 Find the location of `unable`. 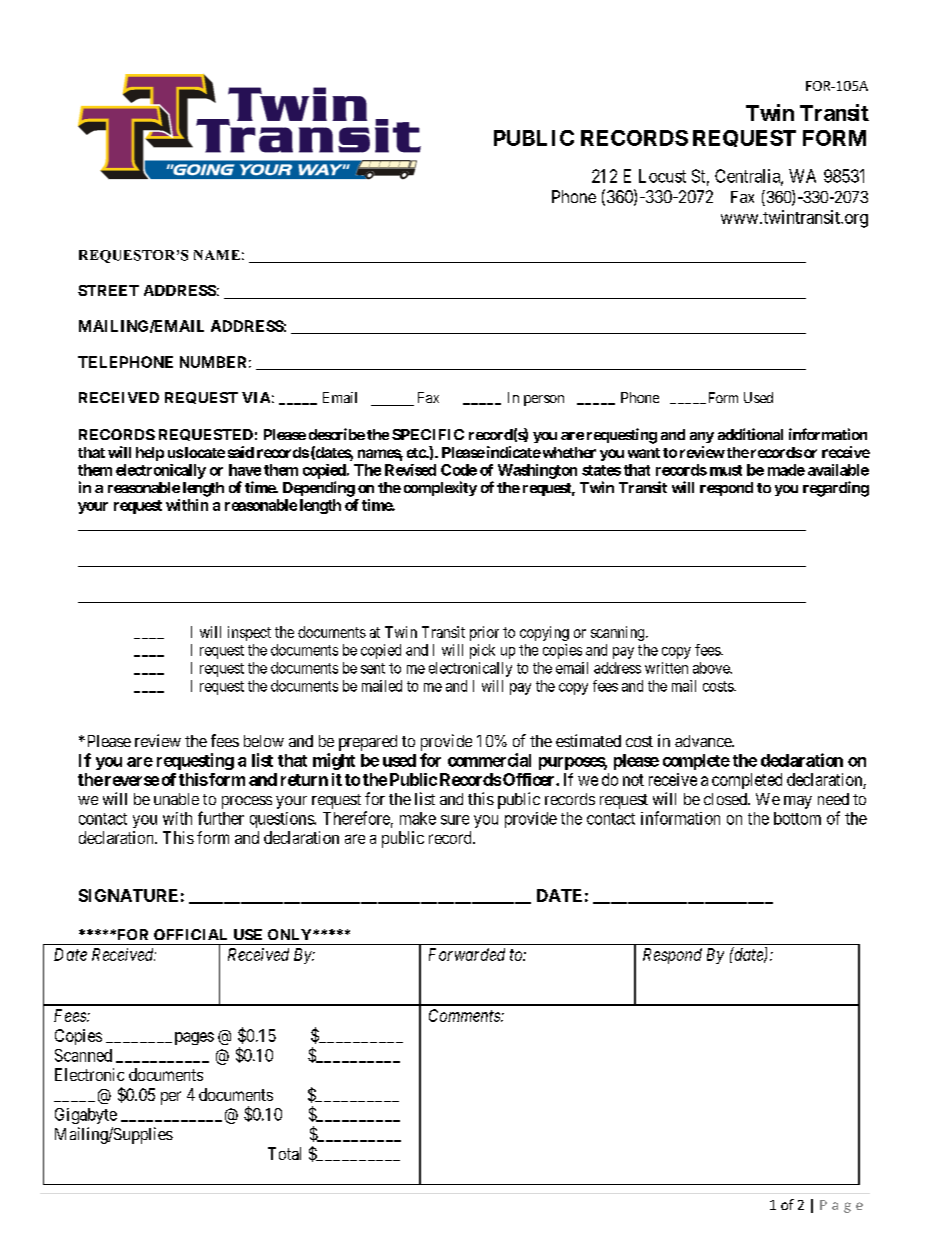

unable is located at coordinates (176, 799).
